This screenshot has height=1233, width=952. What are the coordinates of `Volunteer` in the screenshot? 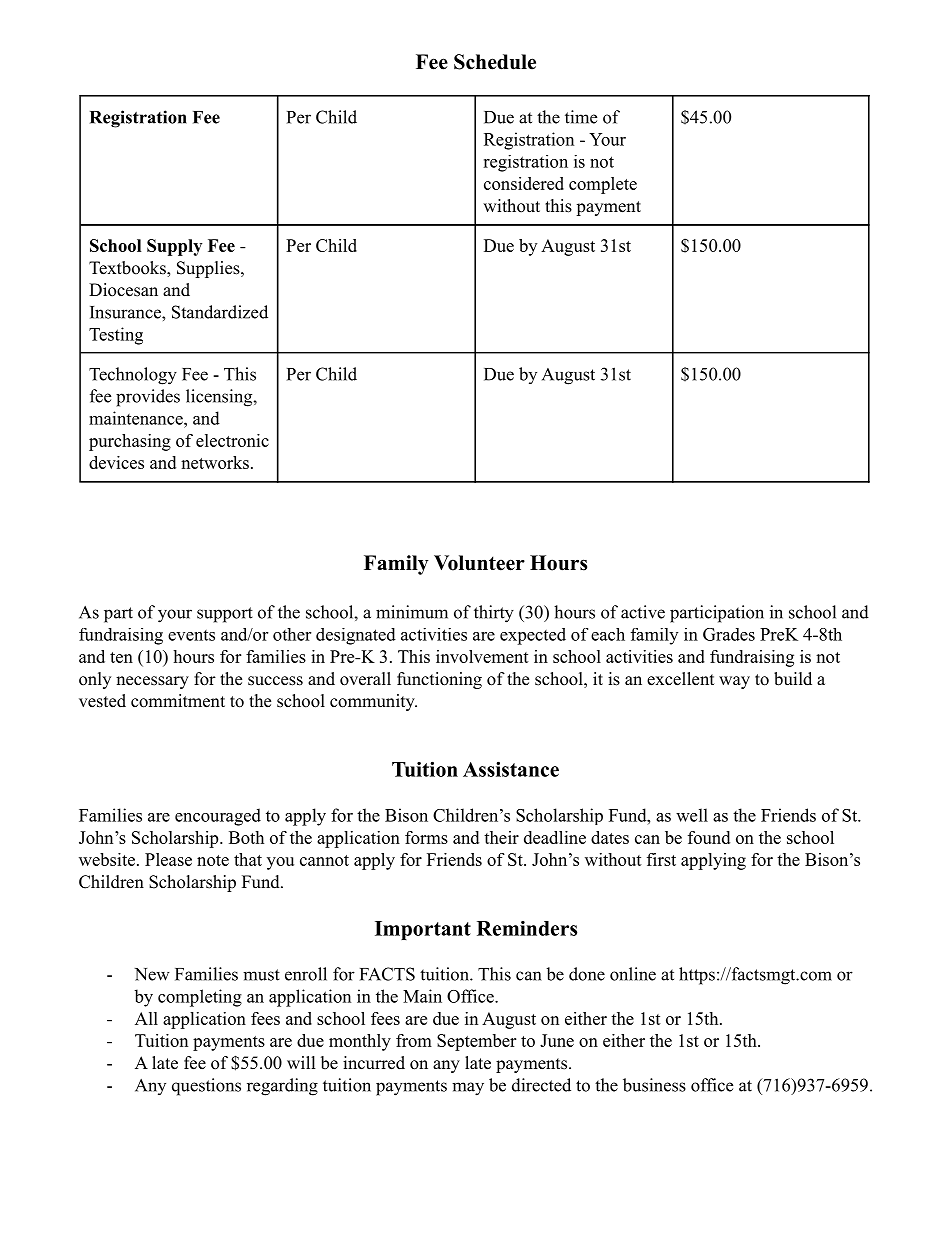 It's located at (479, 563).
